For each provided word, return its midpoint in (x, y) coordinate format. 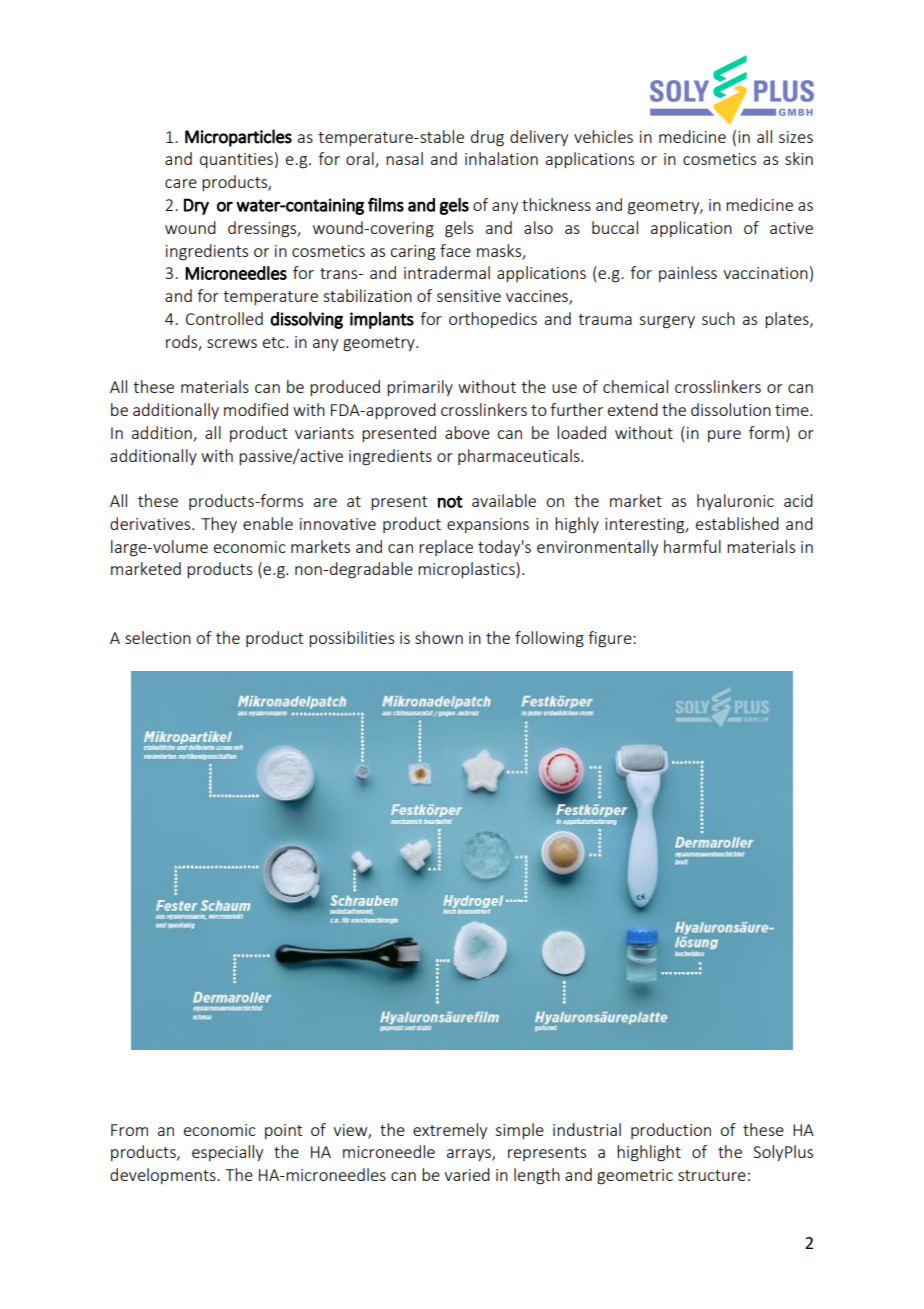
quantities (236, 160)
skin (799, 158)
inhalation (501, 158)
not (450, 501)
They (219, 525)
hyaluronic (735, 502)
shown (439, 637)
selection (158, 637)
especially (227, 1153)
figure (611, 639)
